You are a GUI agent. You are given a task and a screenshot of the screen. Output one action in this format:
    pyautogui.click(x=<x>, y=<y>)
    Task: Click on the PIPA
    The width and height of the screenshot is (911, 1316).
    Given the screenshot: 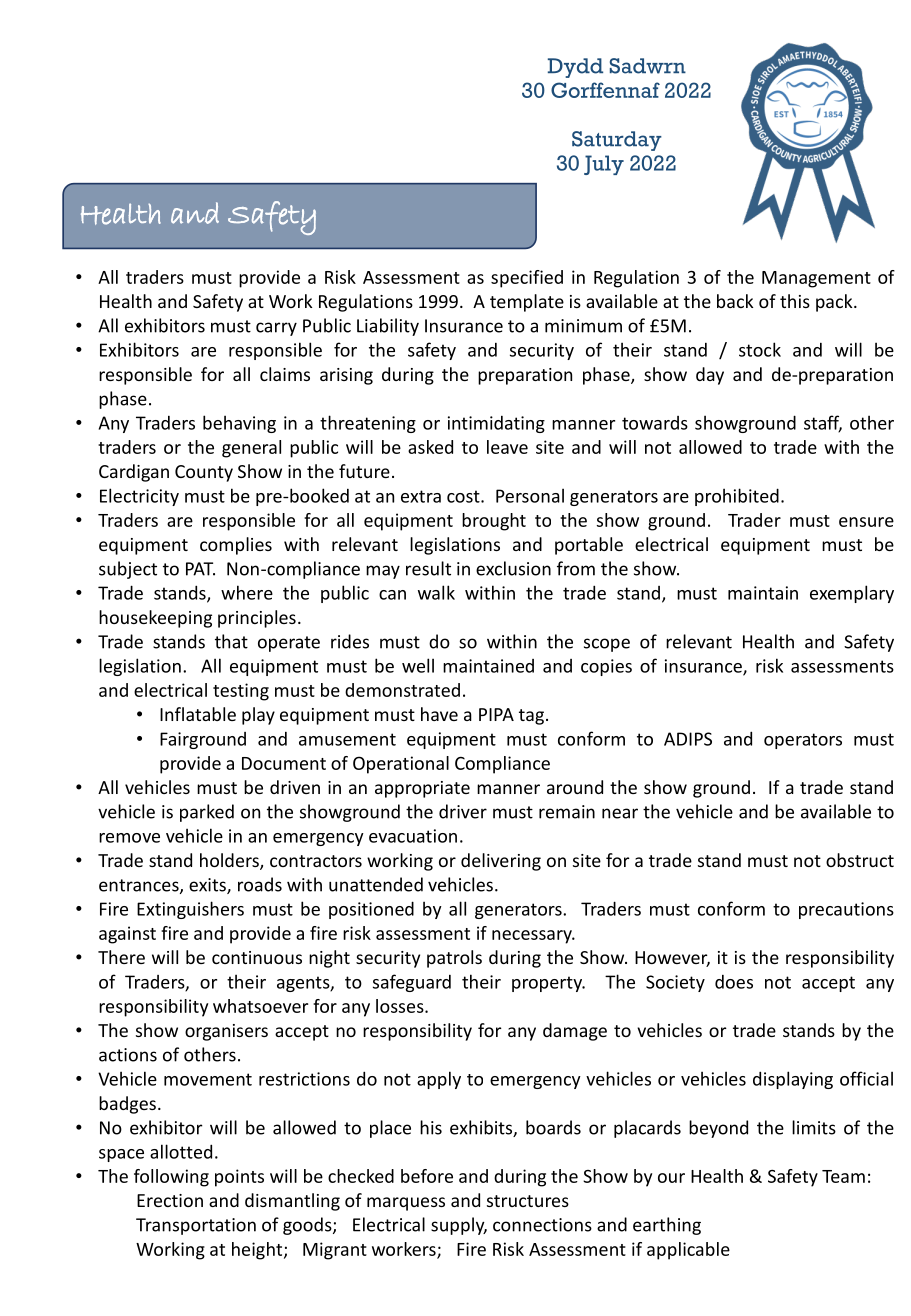 What is the action you would take?
    pyautogui.click(x=496, y=714)
